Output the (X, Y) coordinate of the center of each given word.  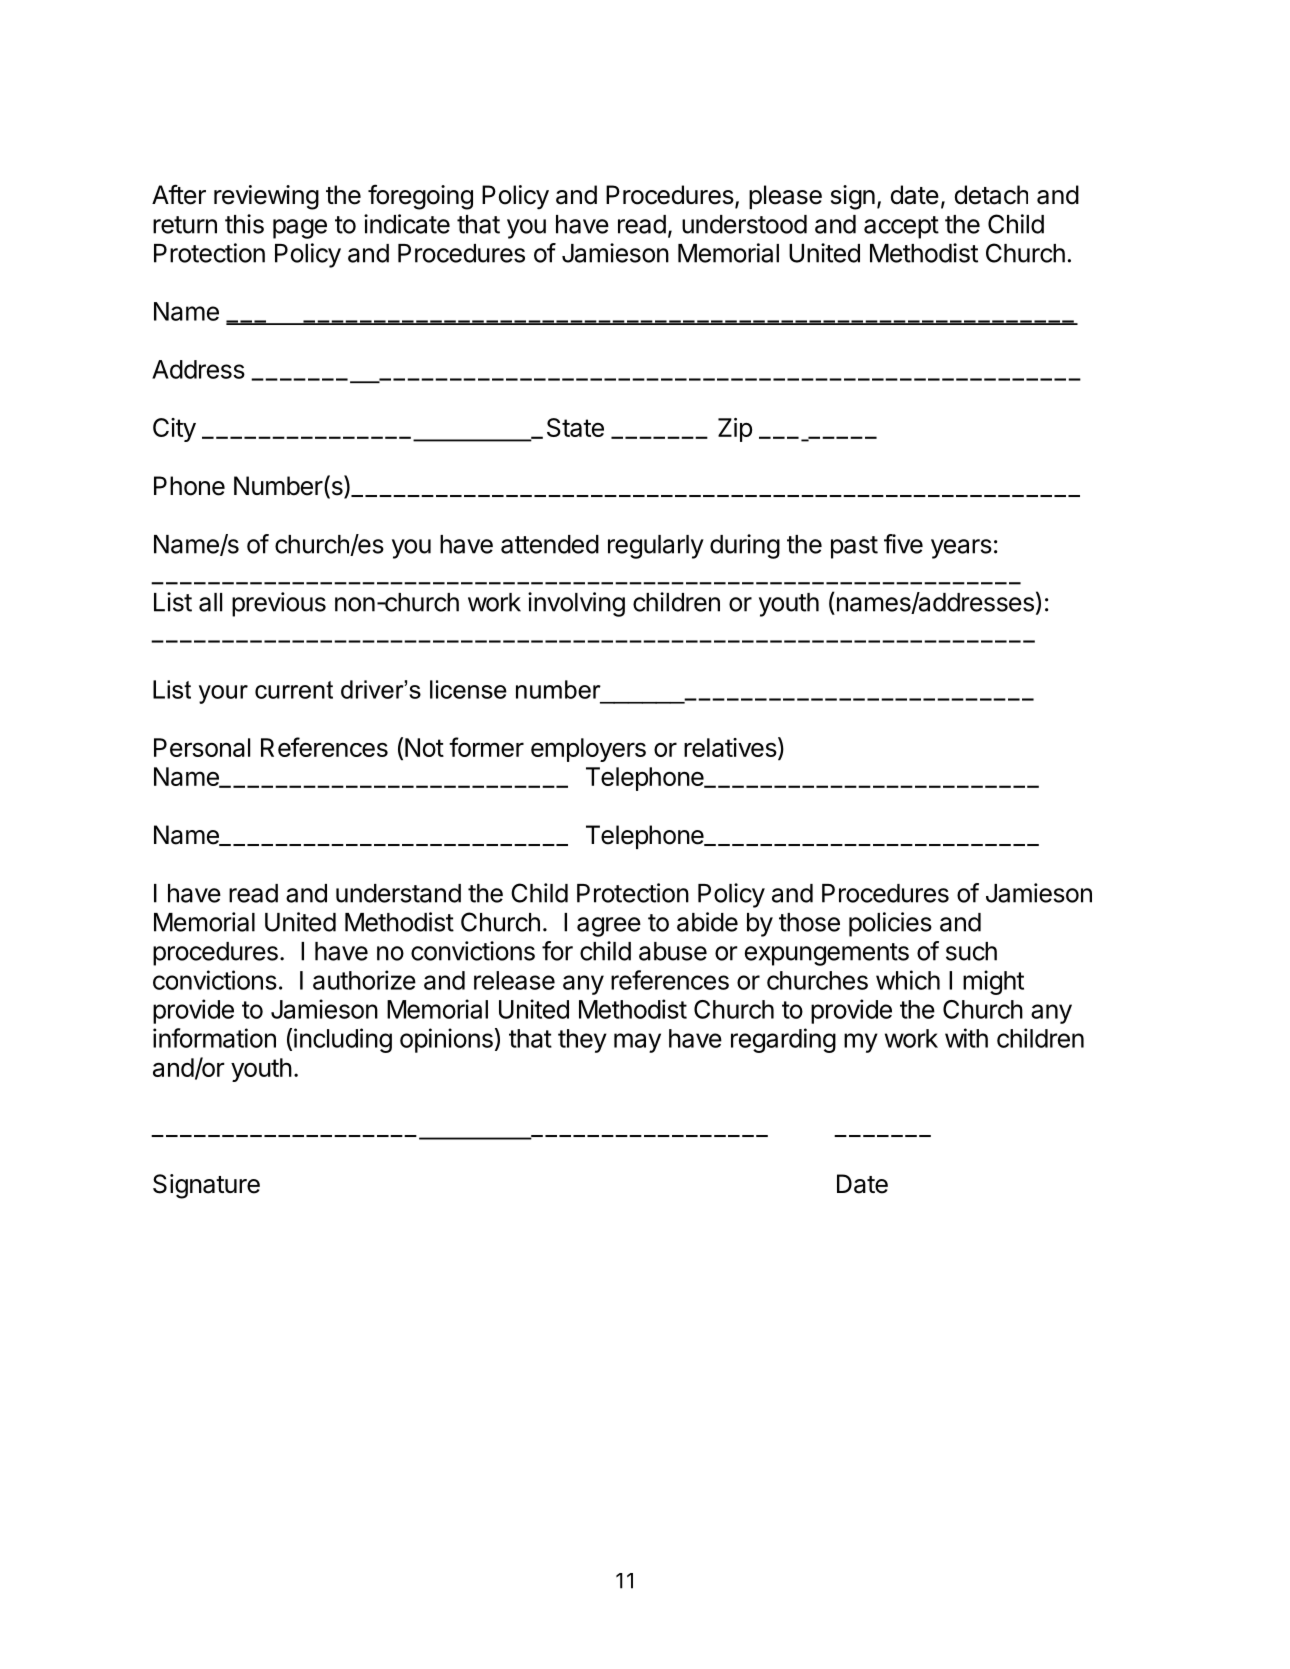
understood (744, 224)
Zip (735, 430)
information (214, 1038)
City (174, 430)
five (903, 544)
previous (279, 604)
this (244, 224)
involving (576, 604)
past (854, 547)
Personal (202, 747)
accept (901, 227)
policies (890, 924)
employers (588, 750)
